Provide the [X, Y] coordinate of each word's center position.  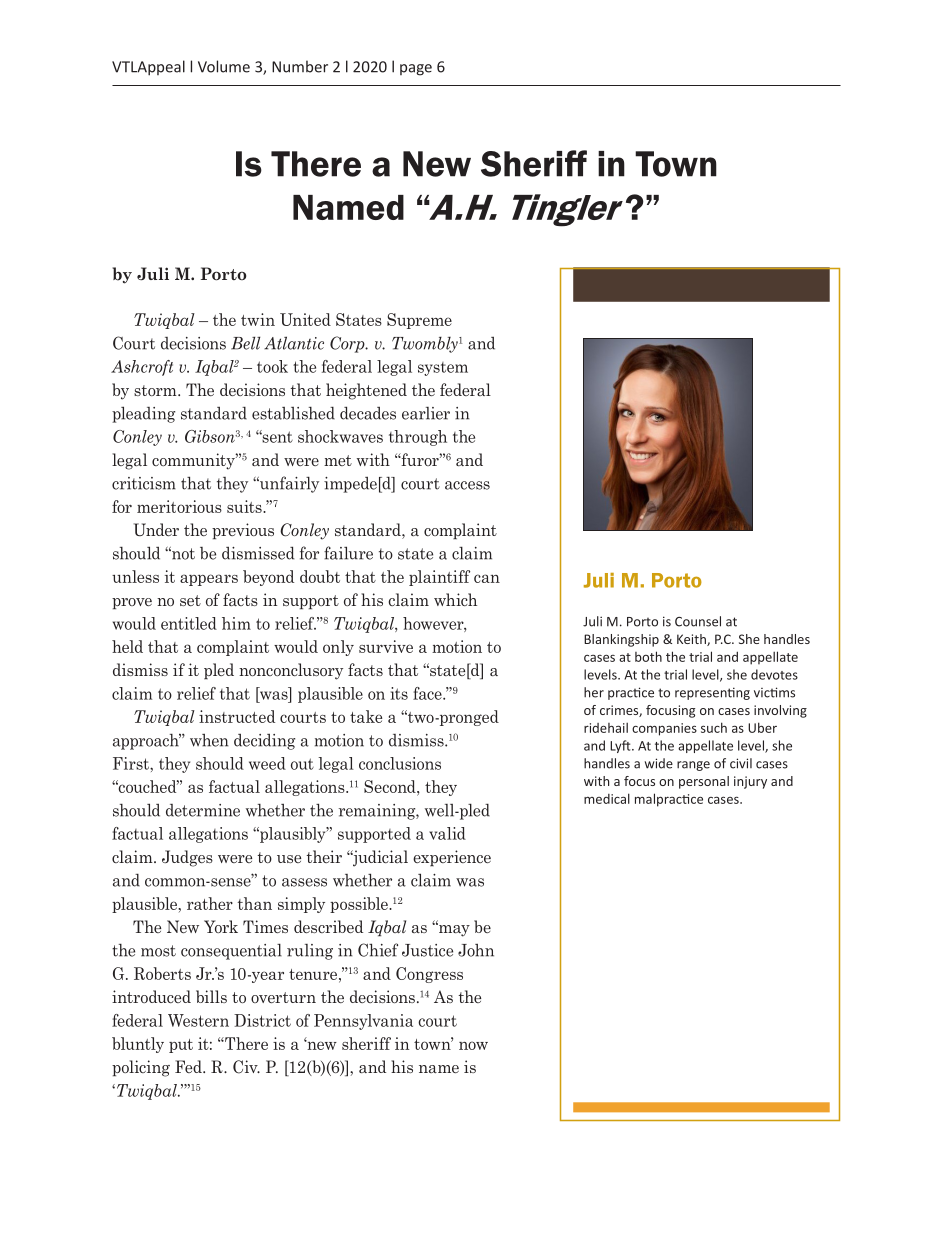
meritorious [179, 506]
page [416, 70]
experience [452, 858]
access [467, 485]
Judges [187, 858]
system [443, 369]
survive [386, 646]
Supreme [419, 321]
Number [300, 66]
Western [198, 1020]
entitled [189, 623]
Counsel [698, 621]
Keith [692, 640]
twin [258, 319]
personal [704, 782]
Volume [224, 66]
